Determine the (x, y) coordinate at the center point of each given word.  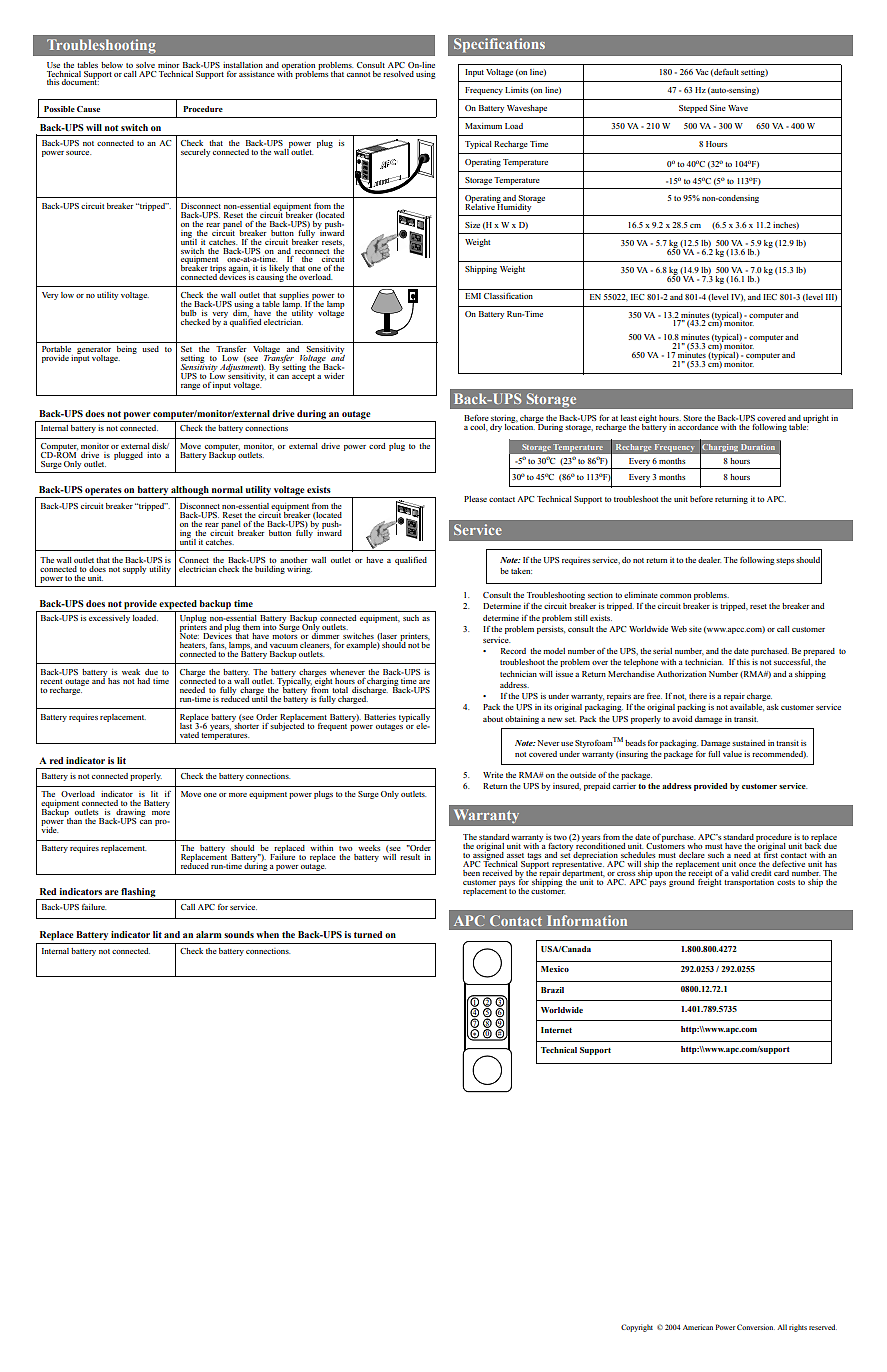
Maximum (483, 126)
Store (692, 418)
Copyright (637, 1328)
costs (786, 882)
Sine (718, 108)
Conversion (756, 1327)
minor (168, 65)
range (190, 387)
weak (131, 672)
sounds (239, 934)
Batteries (380, 717)
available (747, 707)
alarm (209, 934)
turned (368, 934)
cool (479, 427)
